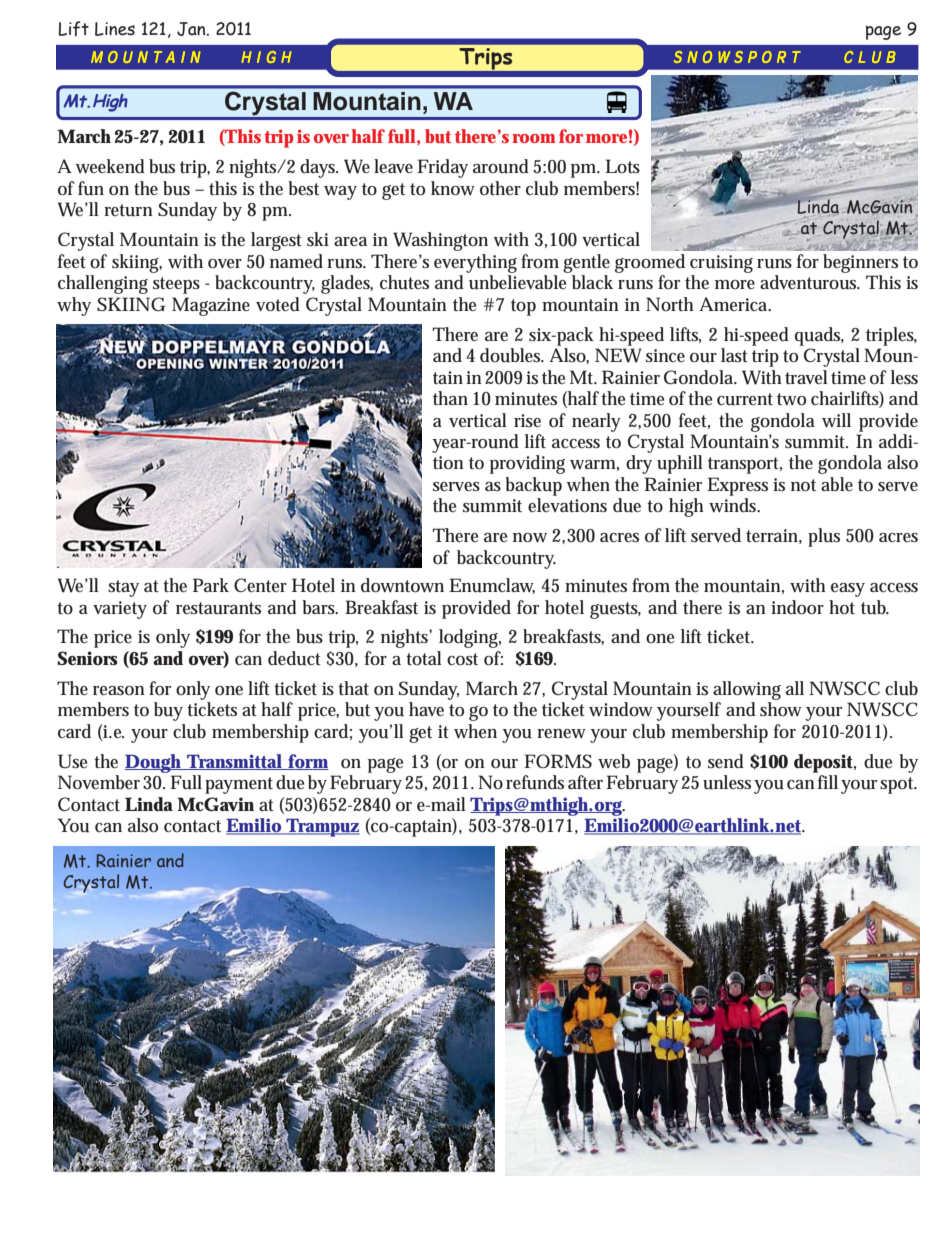  What do you see at coordinates (211, 585) in the document?
I see `Park` at bounding box center [211, 585].
